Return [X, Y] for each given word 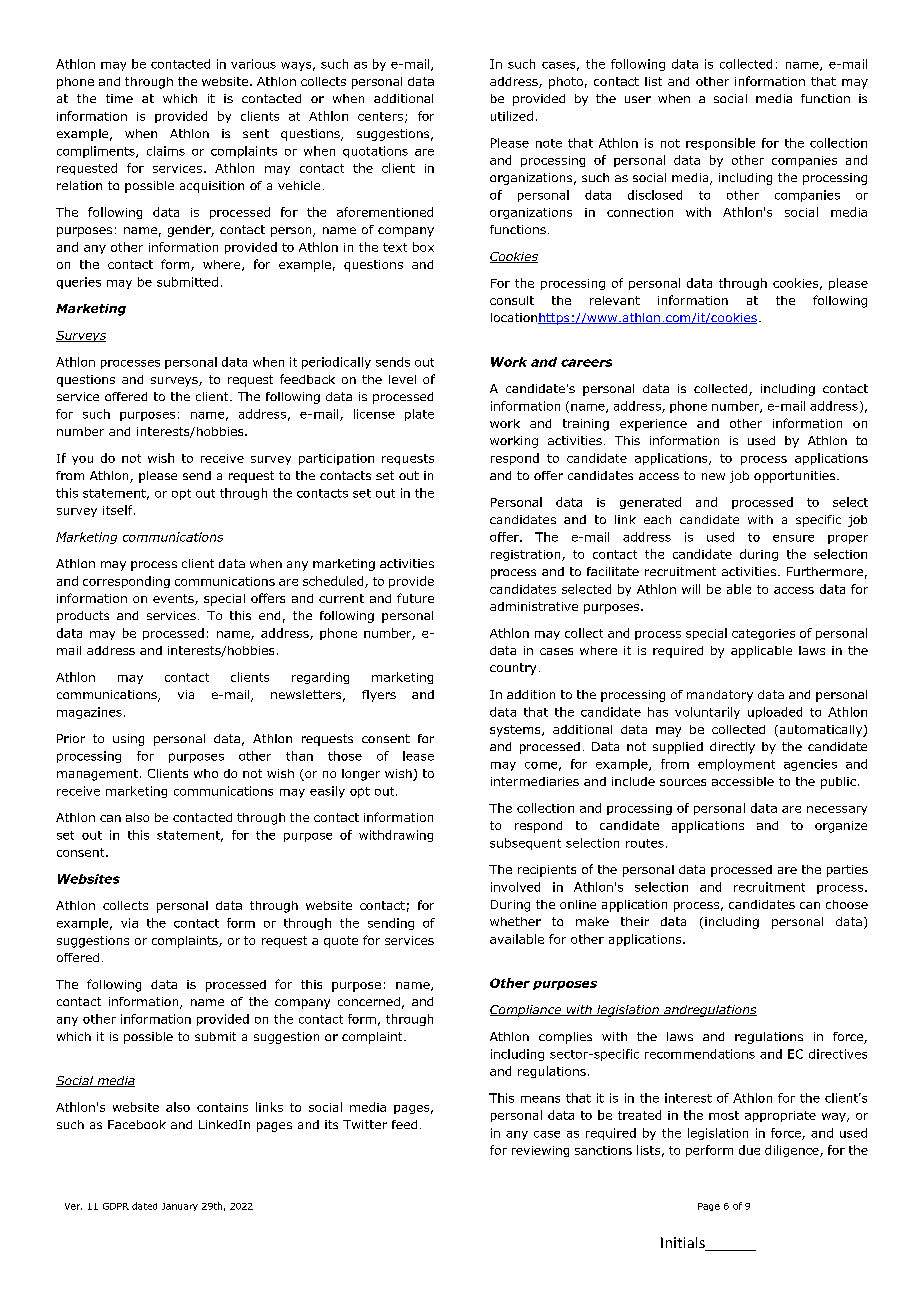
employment [736, 765]
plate [419, 415]
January [180, 1207]
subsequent [525, 844]
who [206, 773]
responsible [720, 144]
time [119, 98]
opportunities [796, 477]
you [82, 460]
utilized [512, 116]
